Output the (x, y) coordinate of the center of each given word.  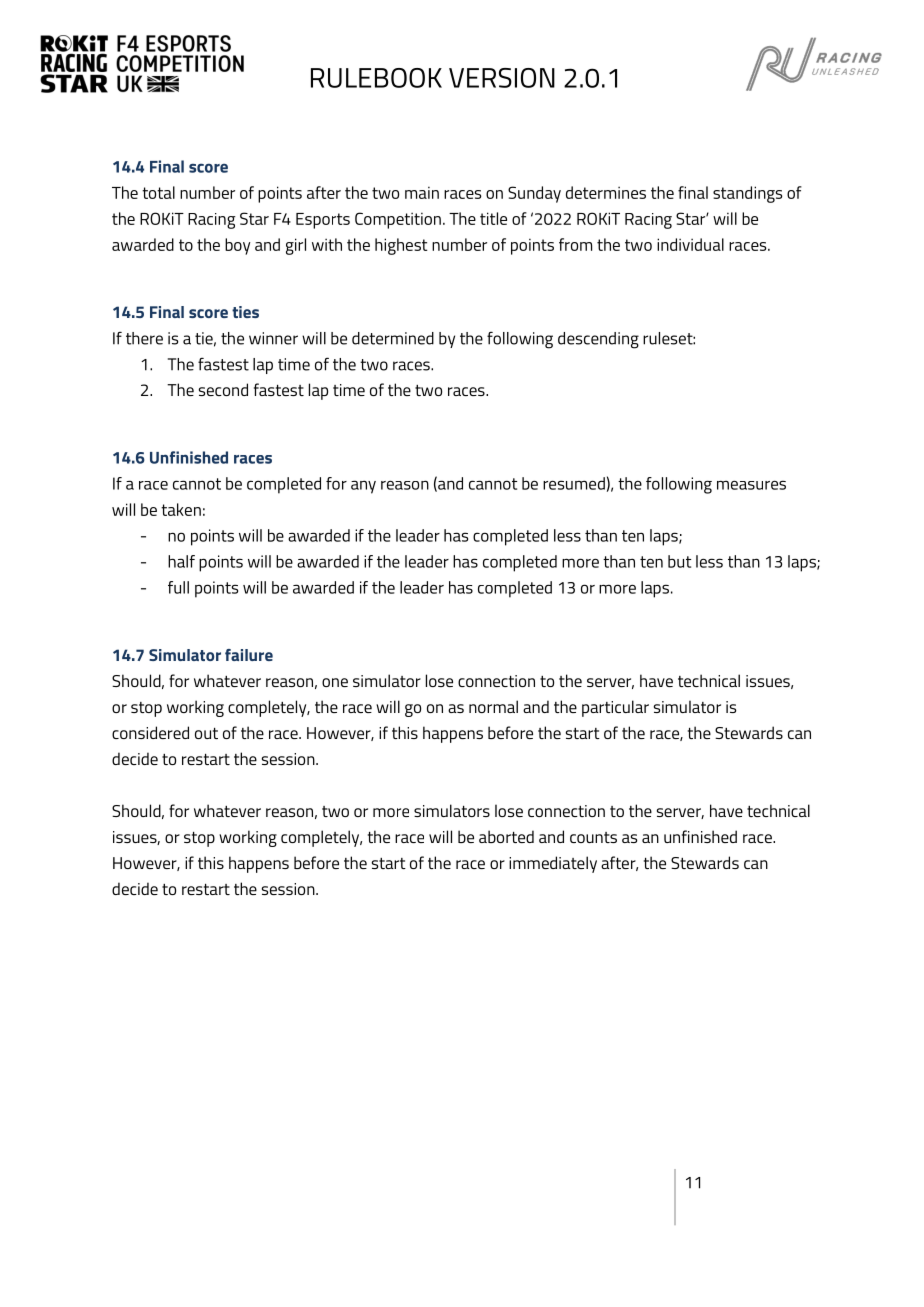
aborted (506, 836)
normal (493, 706)
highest (401, 246)
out (206, 733)
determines (606, 192)
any (363, 487)
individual (690, 244)
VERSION (502, 78)
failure (249, 655)
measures (751, 485)
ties (245, 312)
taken (181, 509)
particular (615, 708)
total (158, 192)
